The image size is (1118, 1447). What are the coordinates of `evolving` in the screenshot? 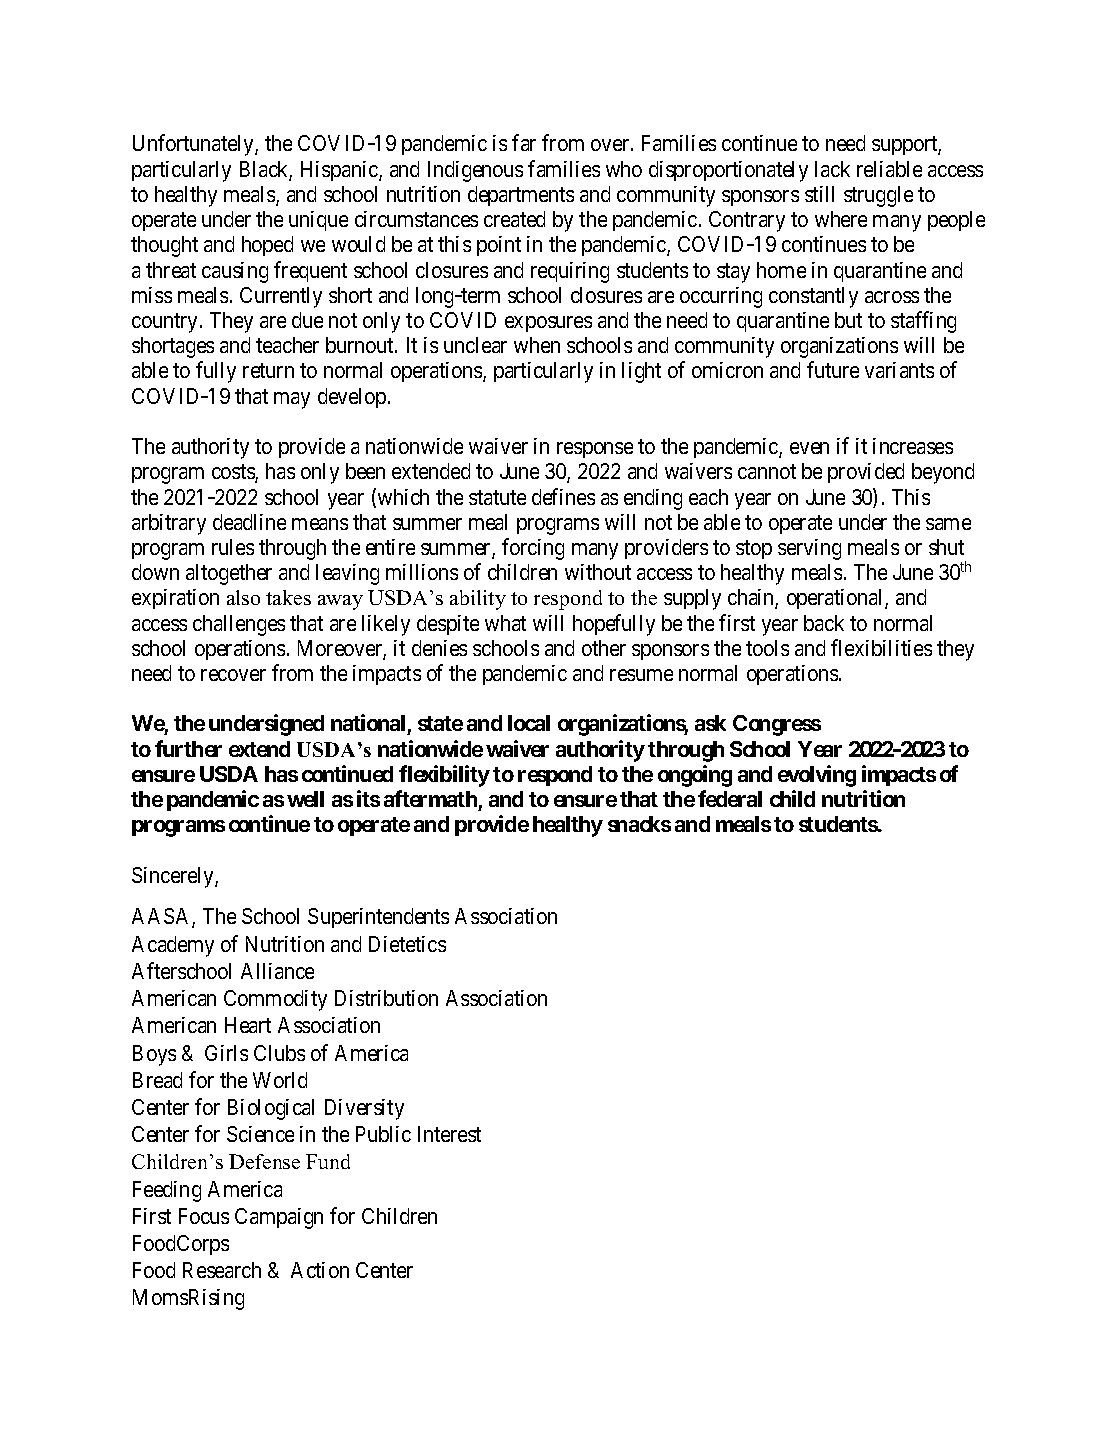 It's located at (817, 776).
